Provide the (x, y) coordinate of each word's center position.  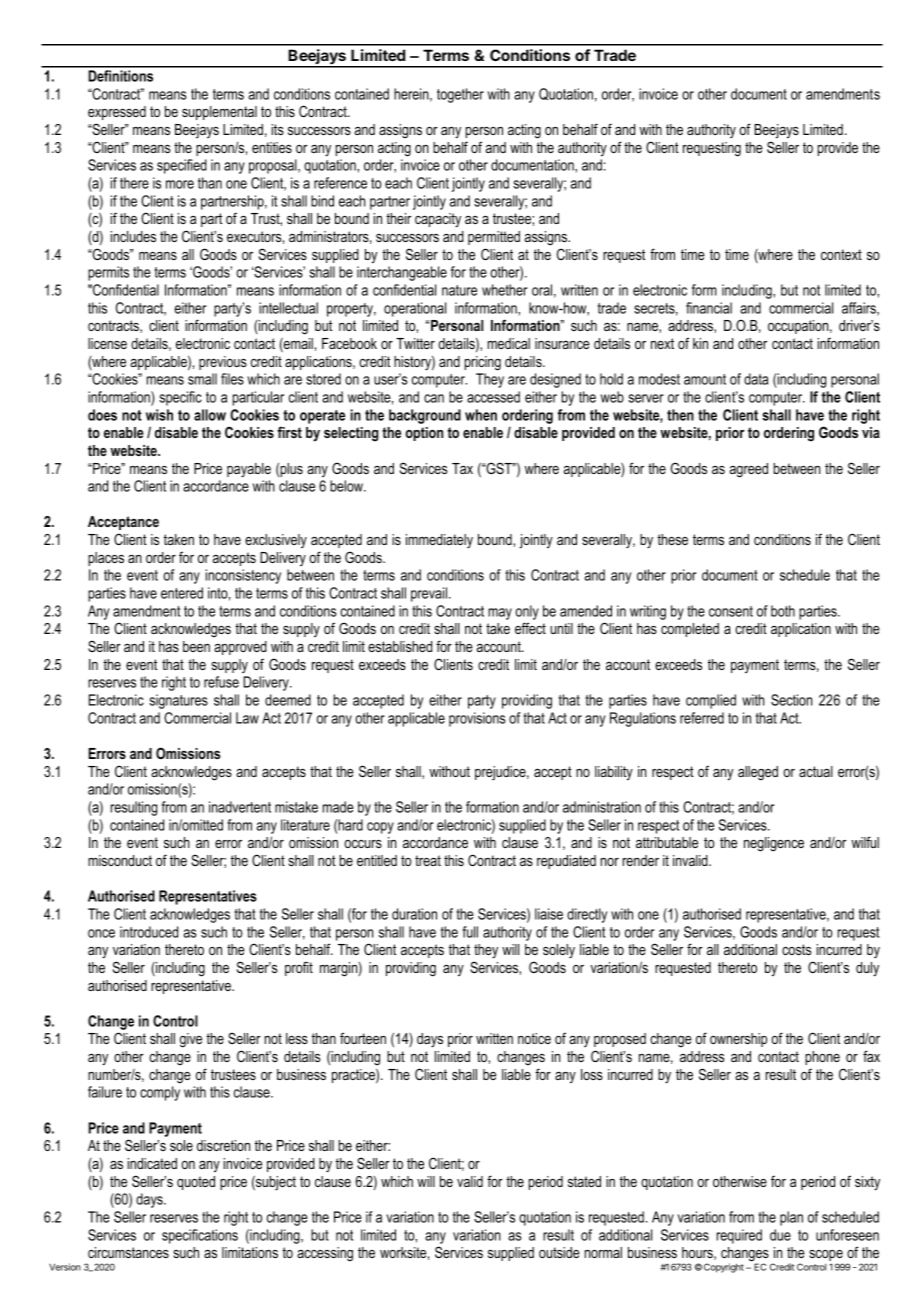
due (780, 1235)
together (460, 95)
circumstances (128, 1252)
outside (559, 1252)
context (841, 254)
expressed (117, 113)
